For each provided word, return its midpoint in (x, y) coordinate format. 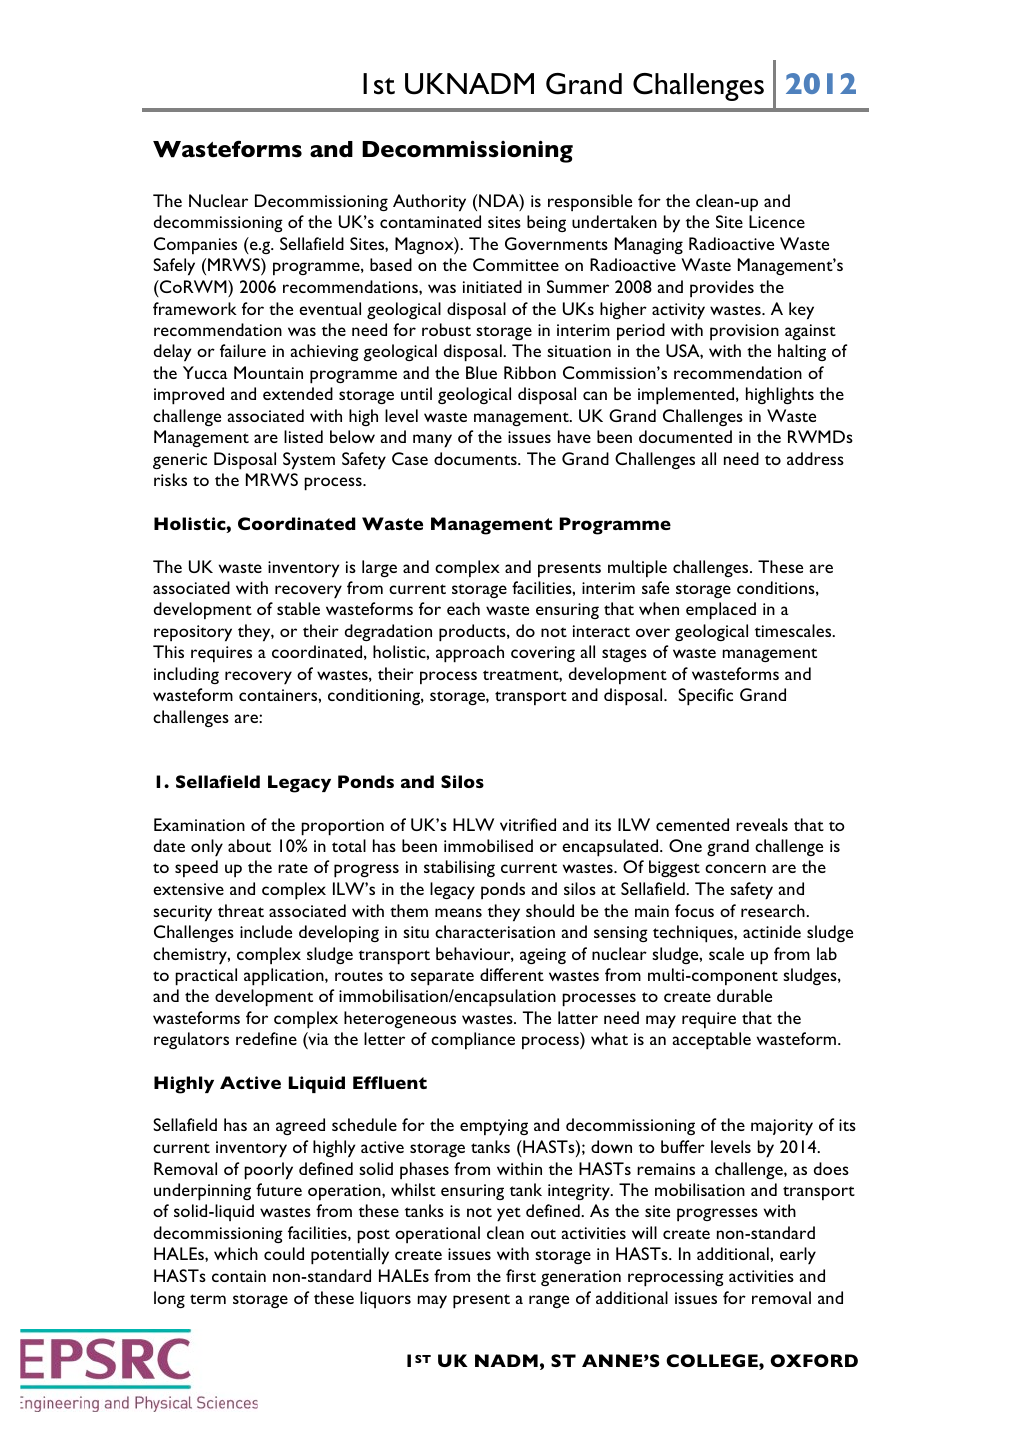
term (208, 1299)
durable (744, 995)
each (463, 608)
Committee (516, 264)
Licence (777, 221)
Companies (195, 246)
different (512, 974)
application (285, 977)
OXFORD (814, 1360)
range (549, 1301)
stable (298, 608)
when (659, 608)
